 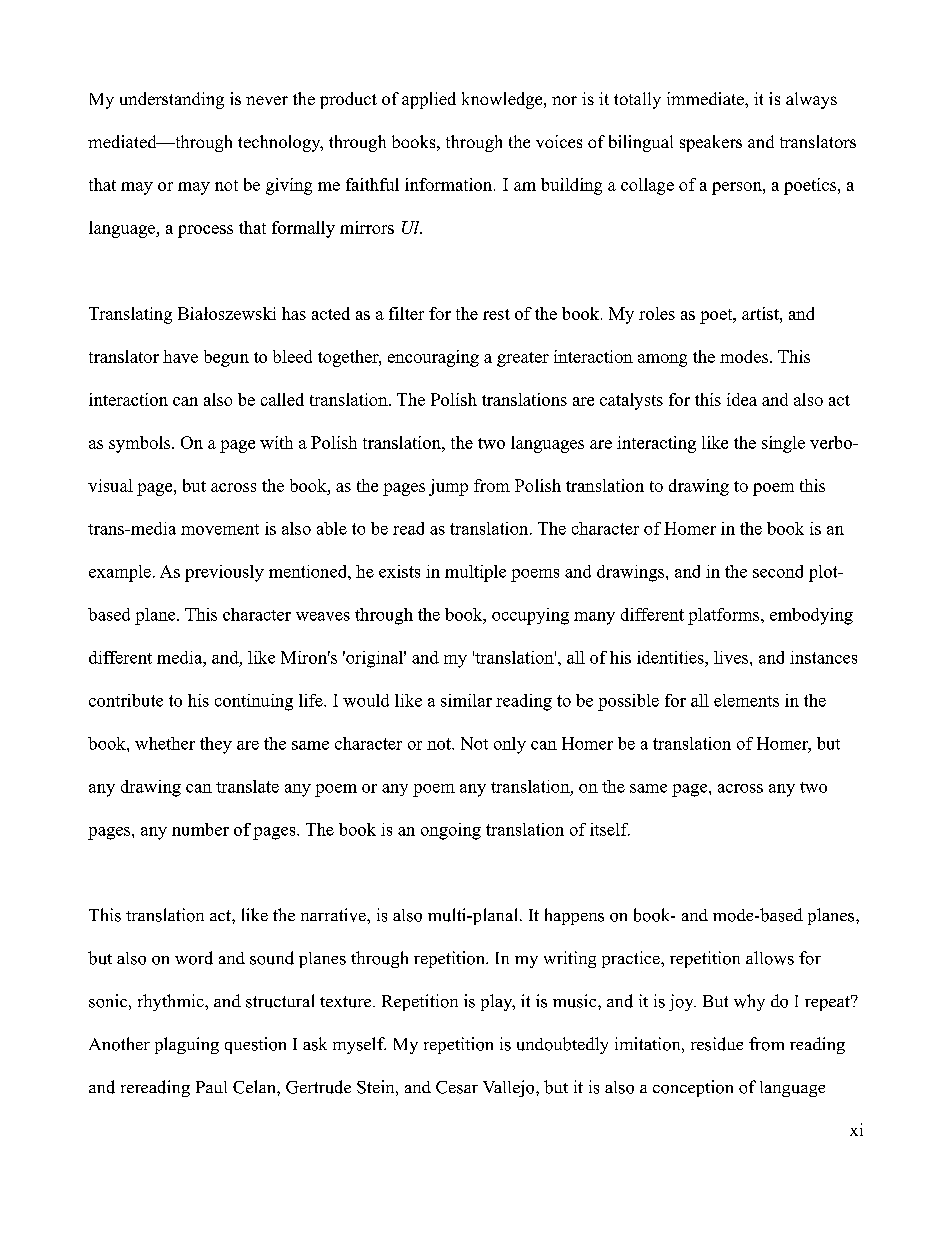 I want to click on understanding, so click(x=172, y=100).
